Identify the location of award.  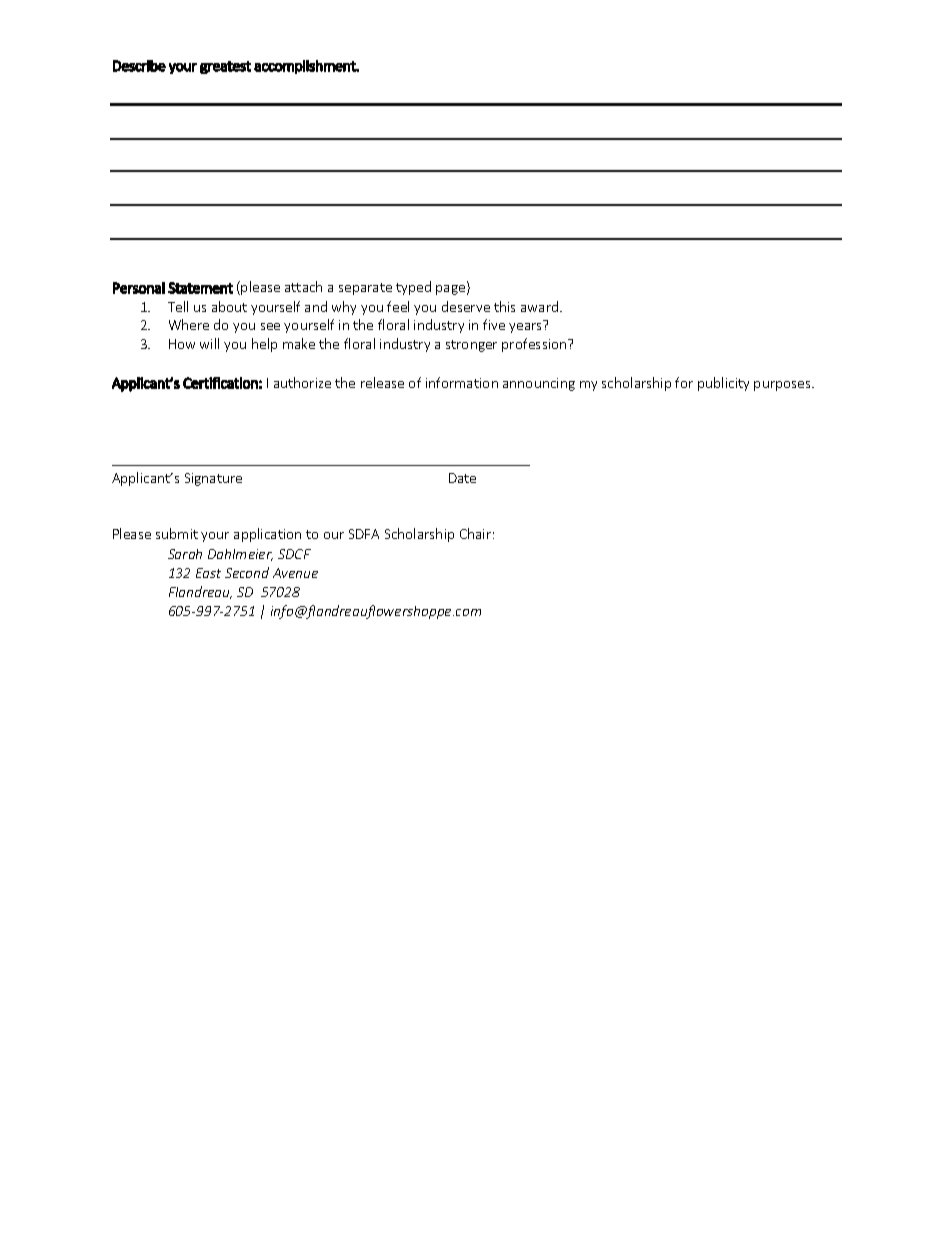
(541, 306).
